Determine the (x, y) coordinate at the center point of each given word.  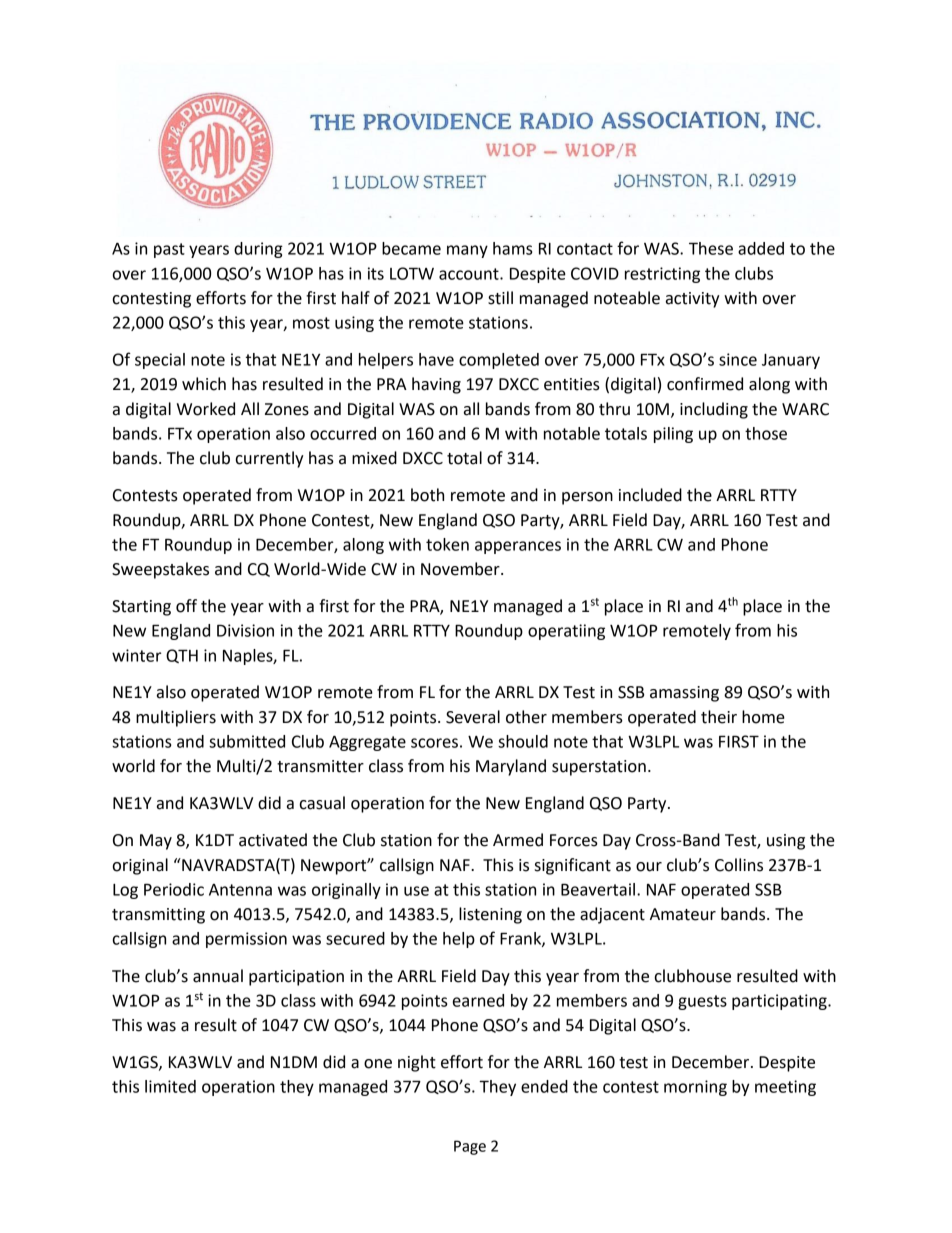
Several (473, 717)
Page (470, 1147)
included (650, 495)
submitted (247, 741)
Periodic (174, 889)
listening (490, 915)
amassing (684, 694)
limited (170, 1086)
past (169, 250)
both (427, 495)
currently (269, 459)
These (711, 248)
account (470, 274)
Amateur (683, 914)
